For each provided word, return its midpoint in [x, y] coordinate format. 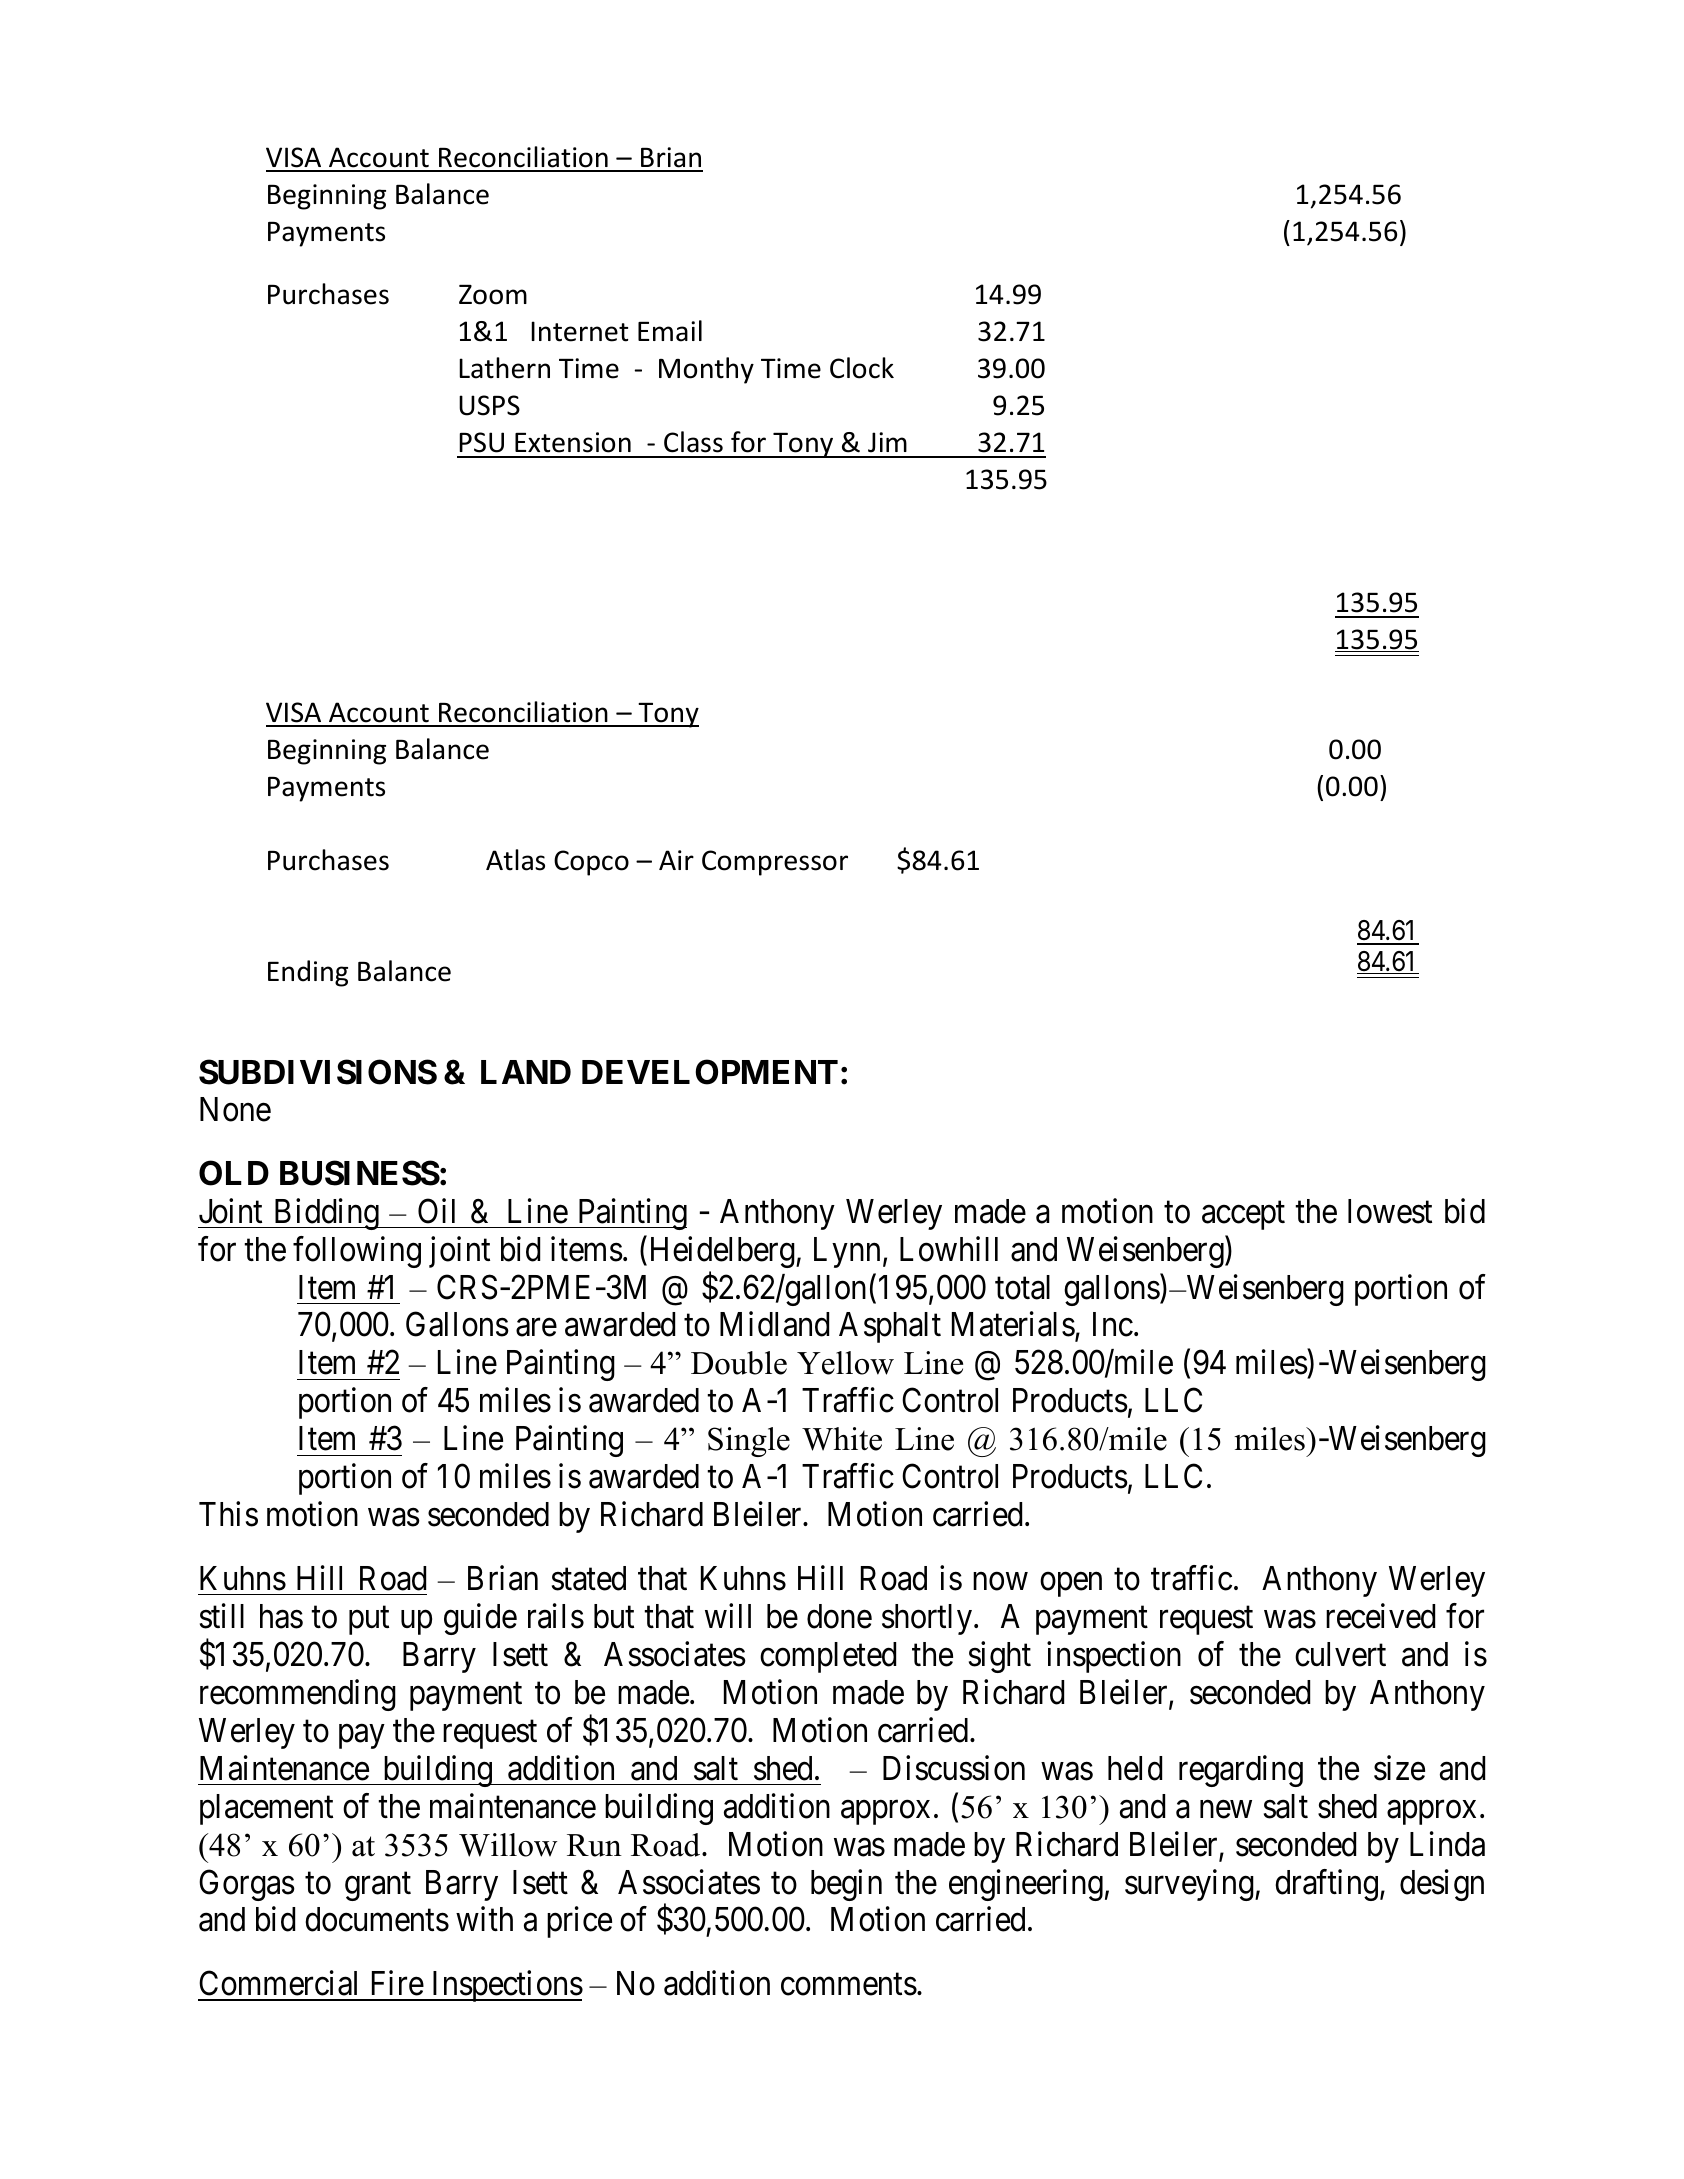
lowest [1390, 1211]
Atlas [515, 860]
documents [377, 1919]
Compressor [775, 863]
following [357, 1252]
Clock [862, 368]
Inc [1113, 1325]
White [842, 1439]
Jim [887, 442]
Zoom [493, 295]
